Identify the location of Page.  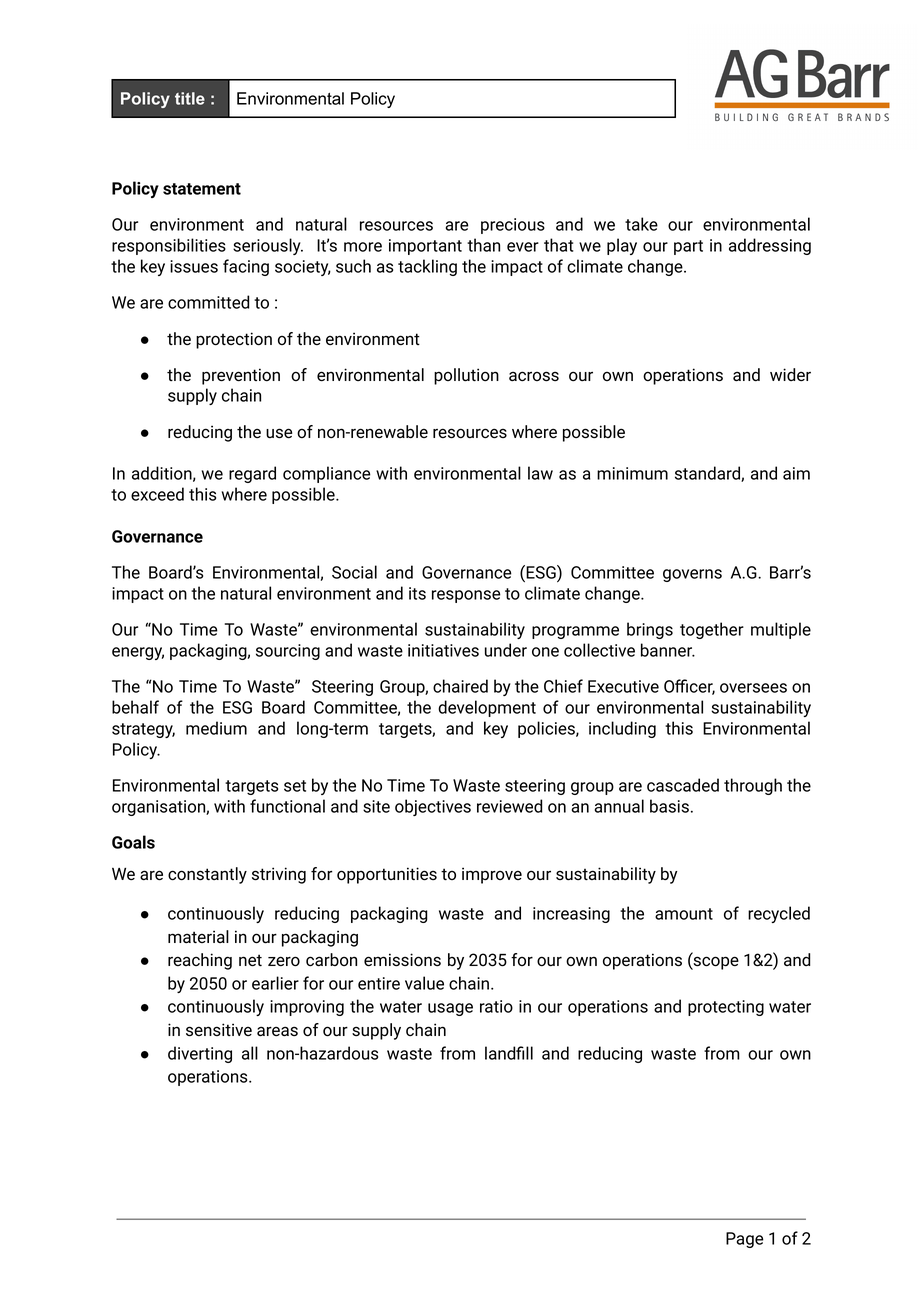
(745, 1240).
